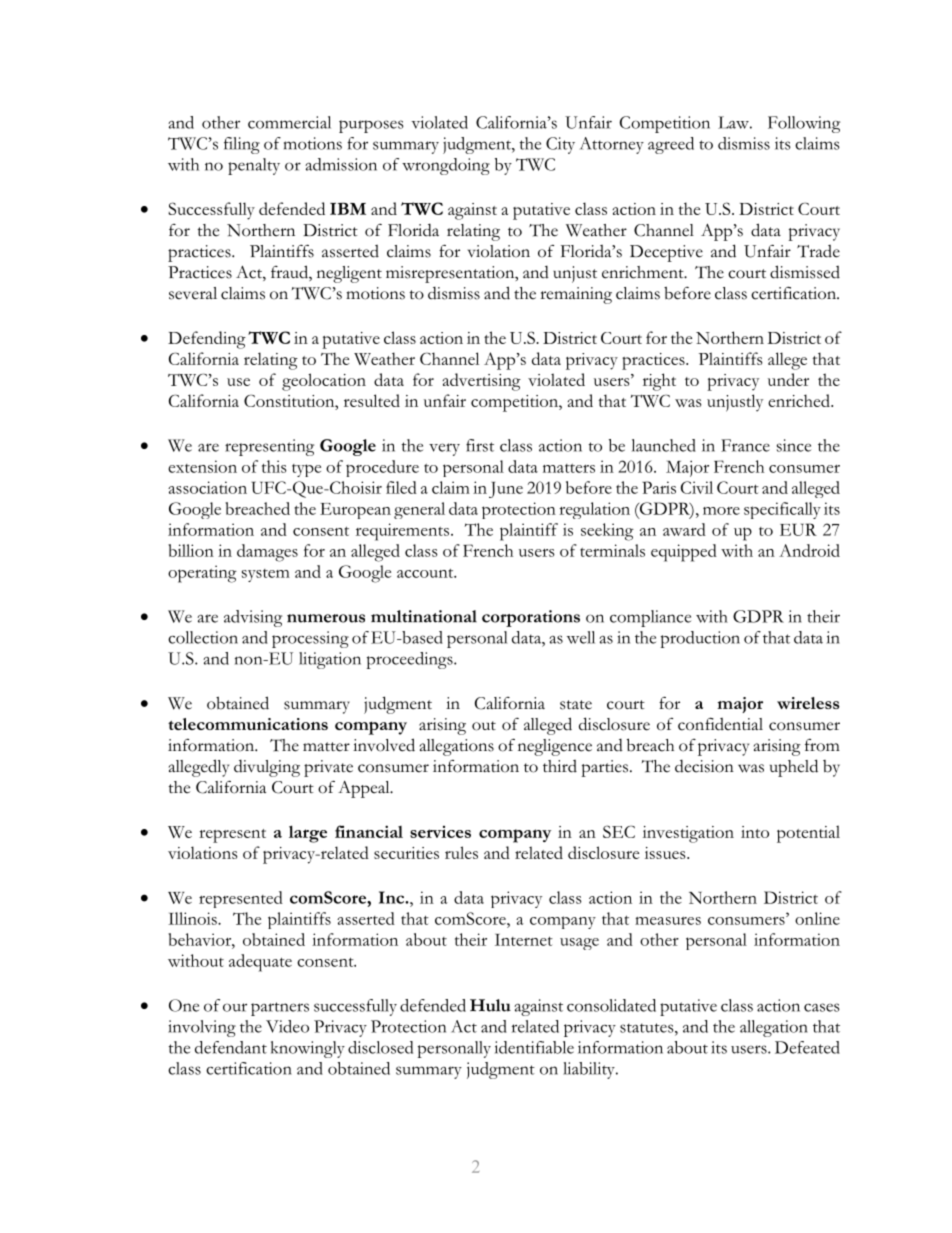  What do you see at coordinates (560, 145) in the image?
I see `City` at bounding box center [560, 145].
